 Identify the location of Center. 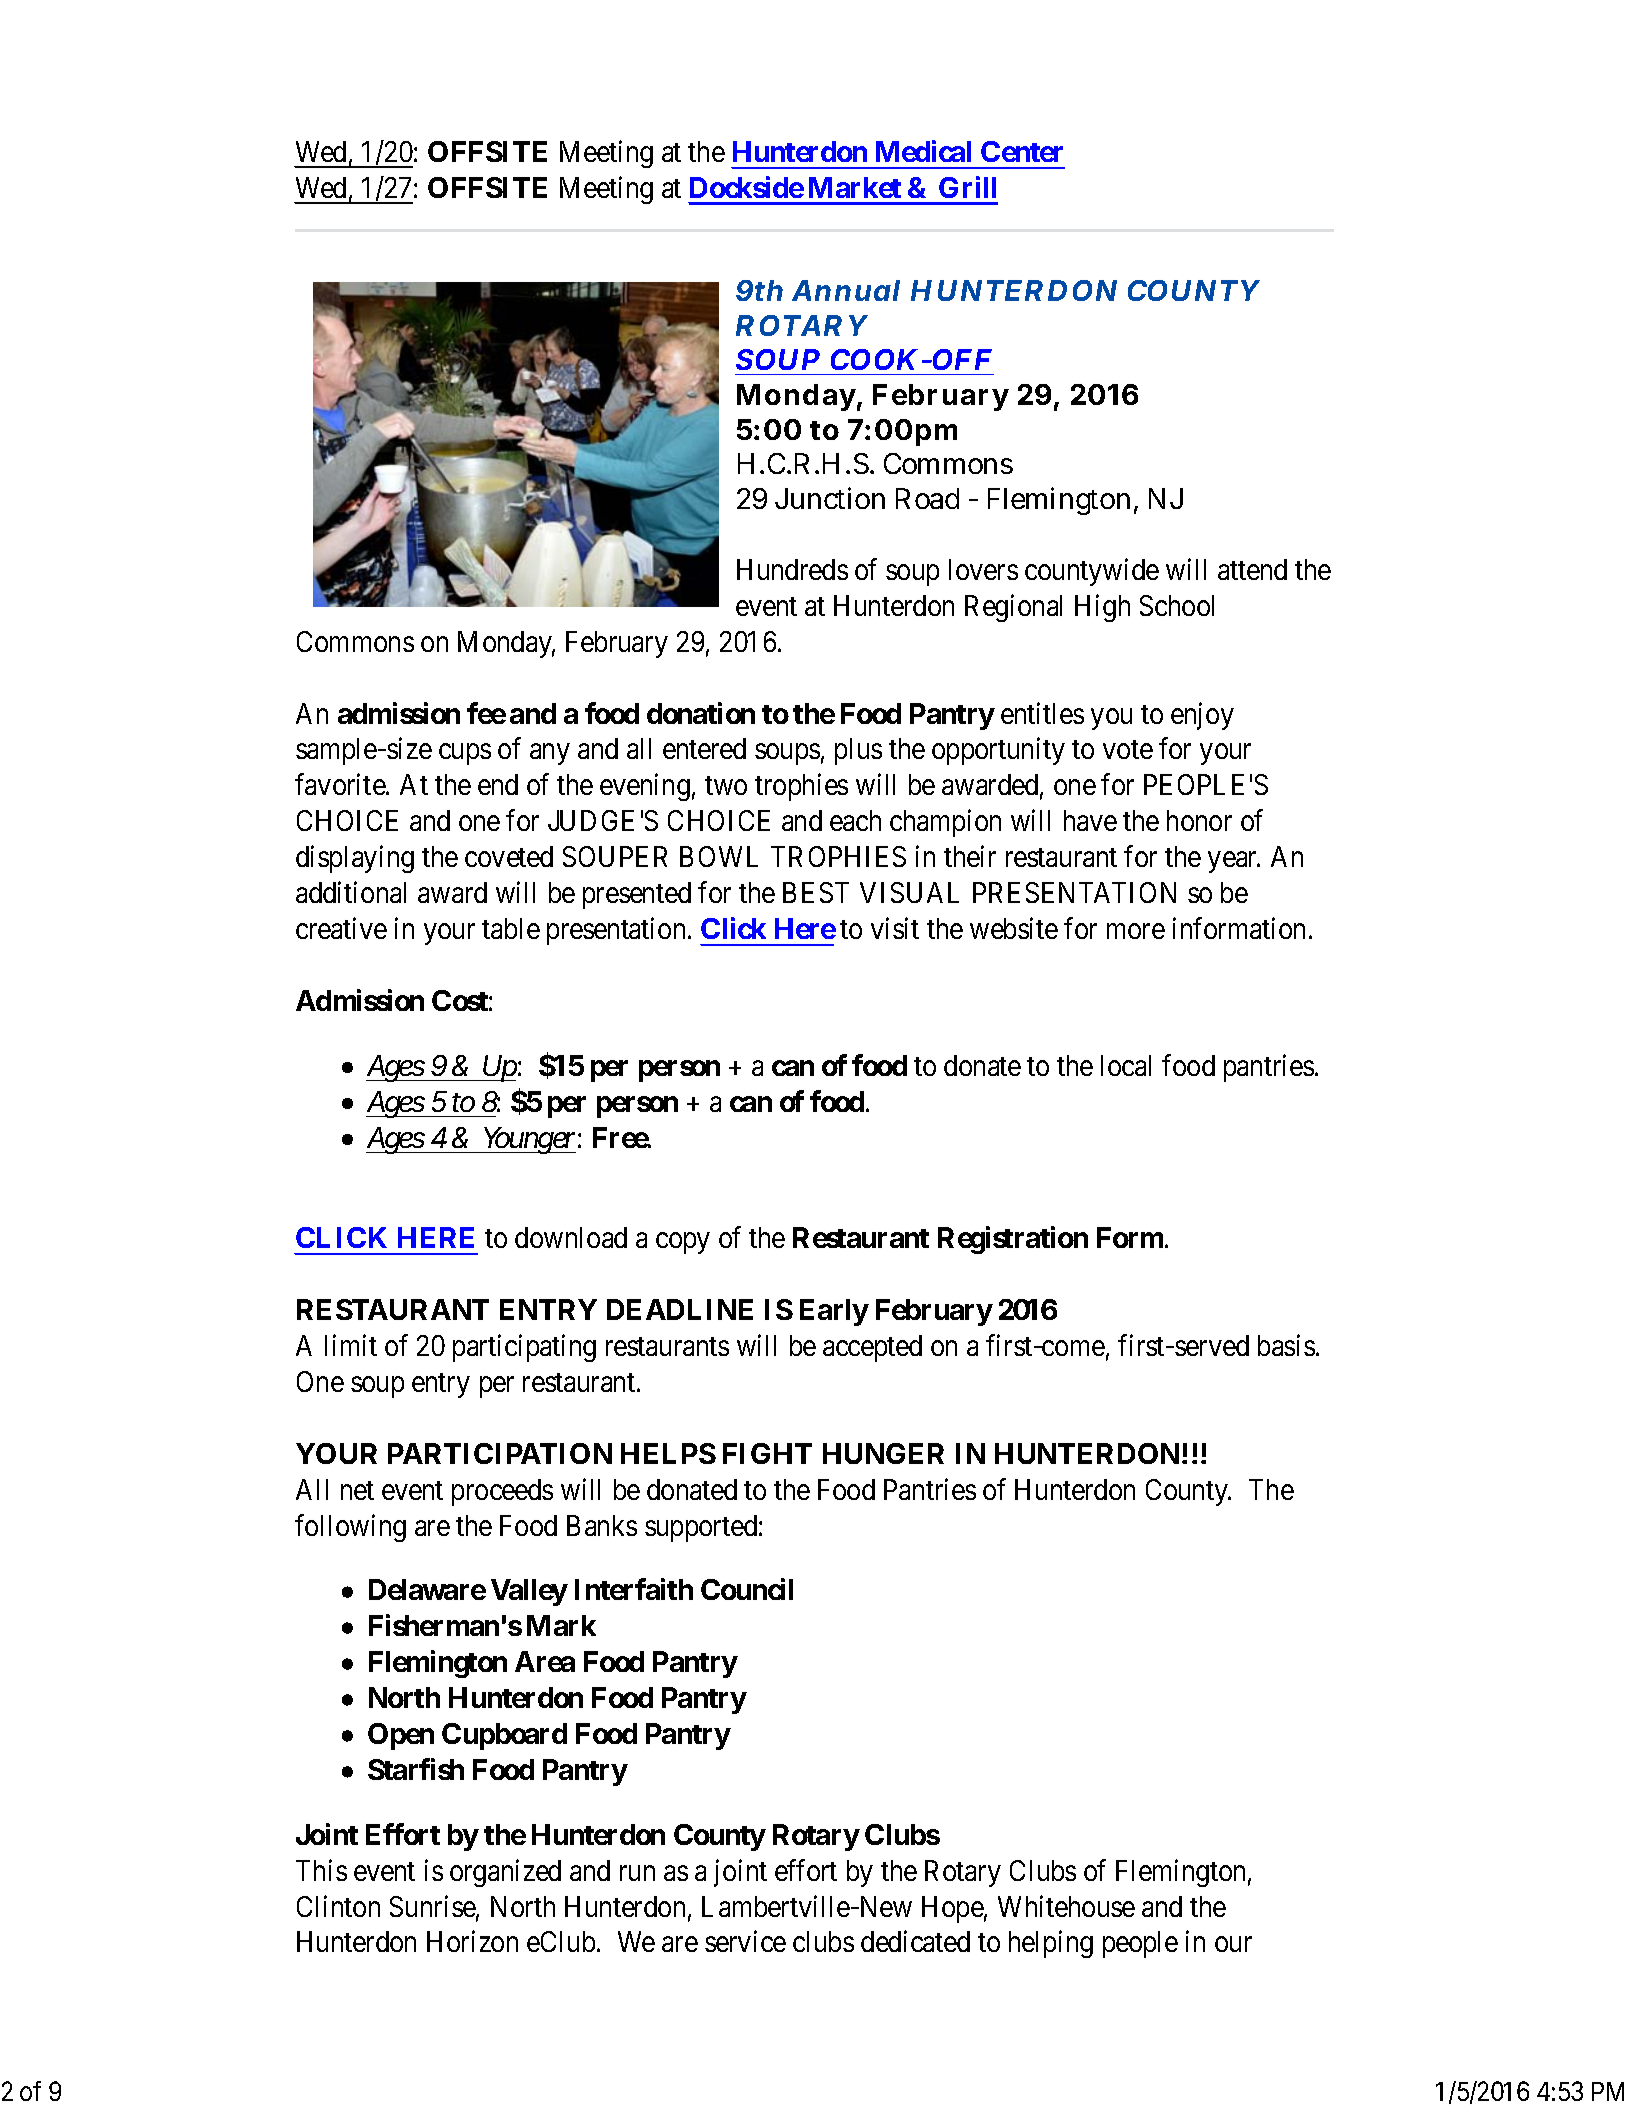
(1022, 151).
